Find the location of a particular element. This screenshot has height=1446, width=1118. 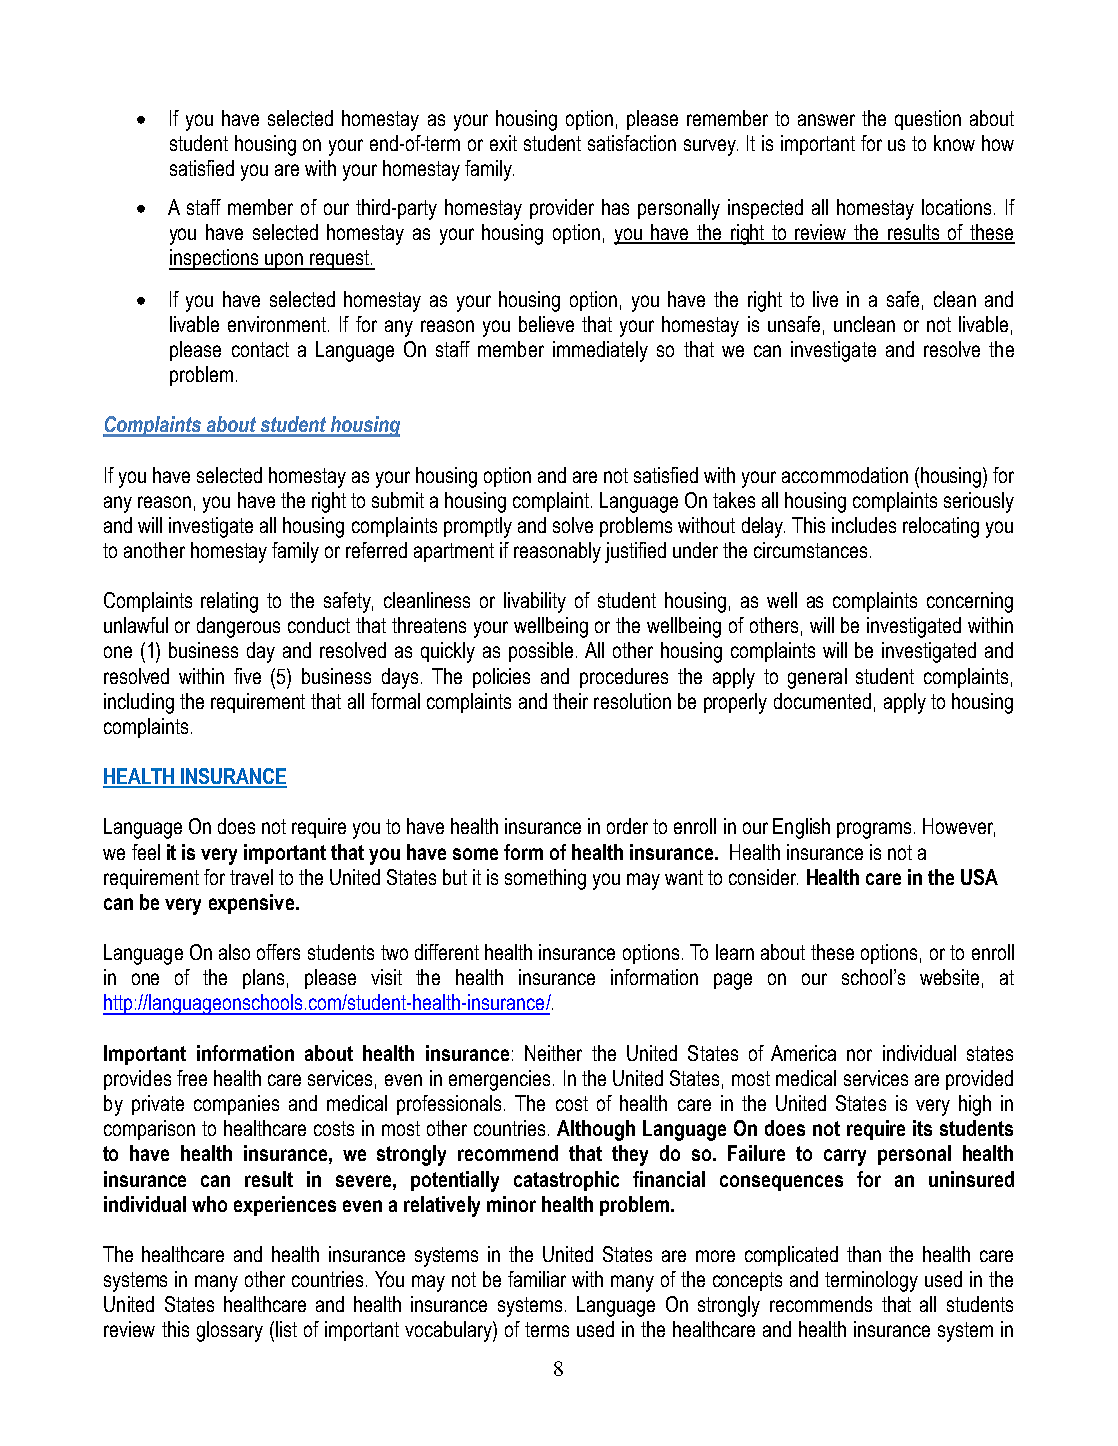

five is located at coordinates (247, 676).
